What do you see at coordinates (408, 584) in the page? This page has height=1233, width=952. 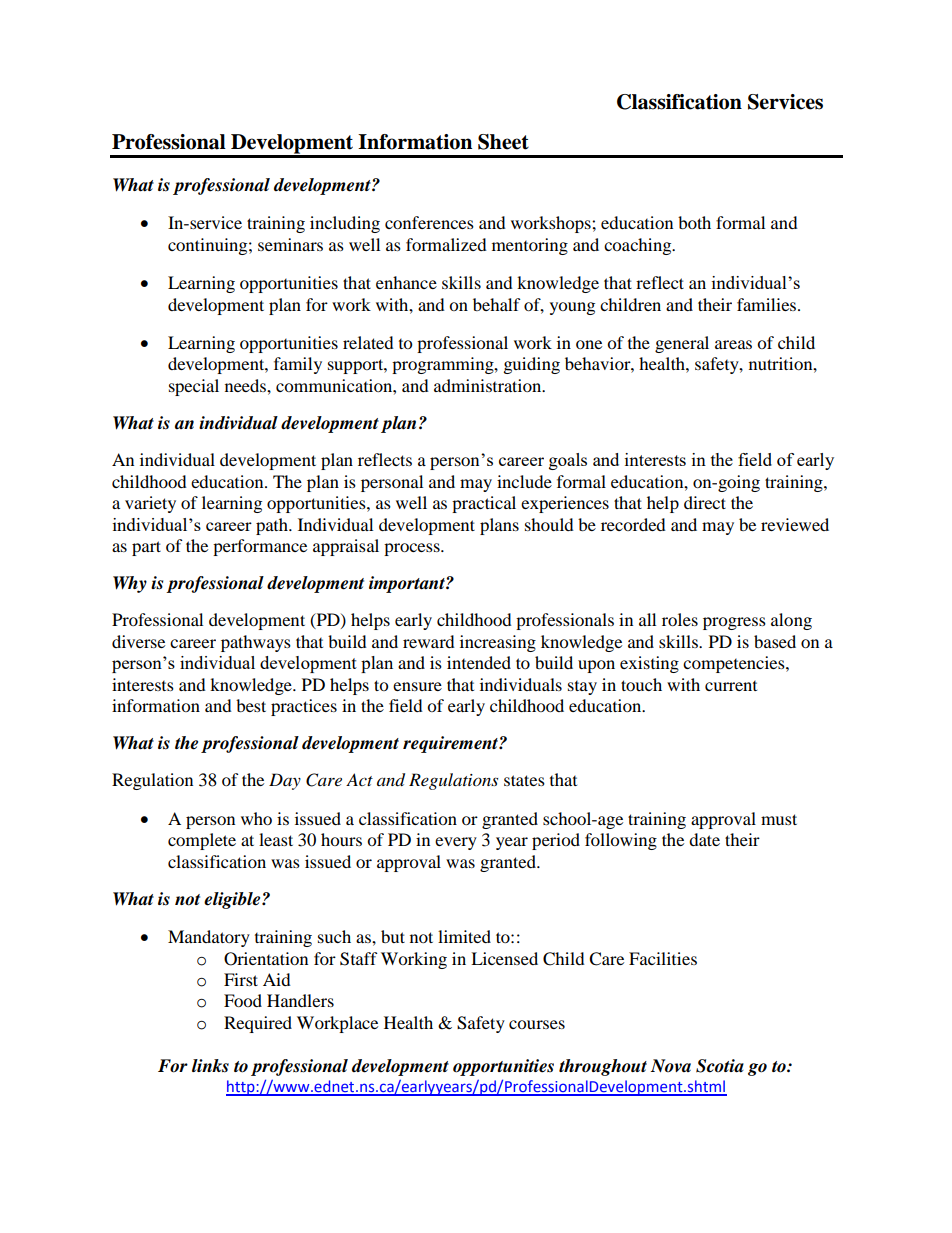 I see `important` at bounding box center [408, 584].
